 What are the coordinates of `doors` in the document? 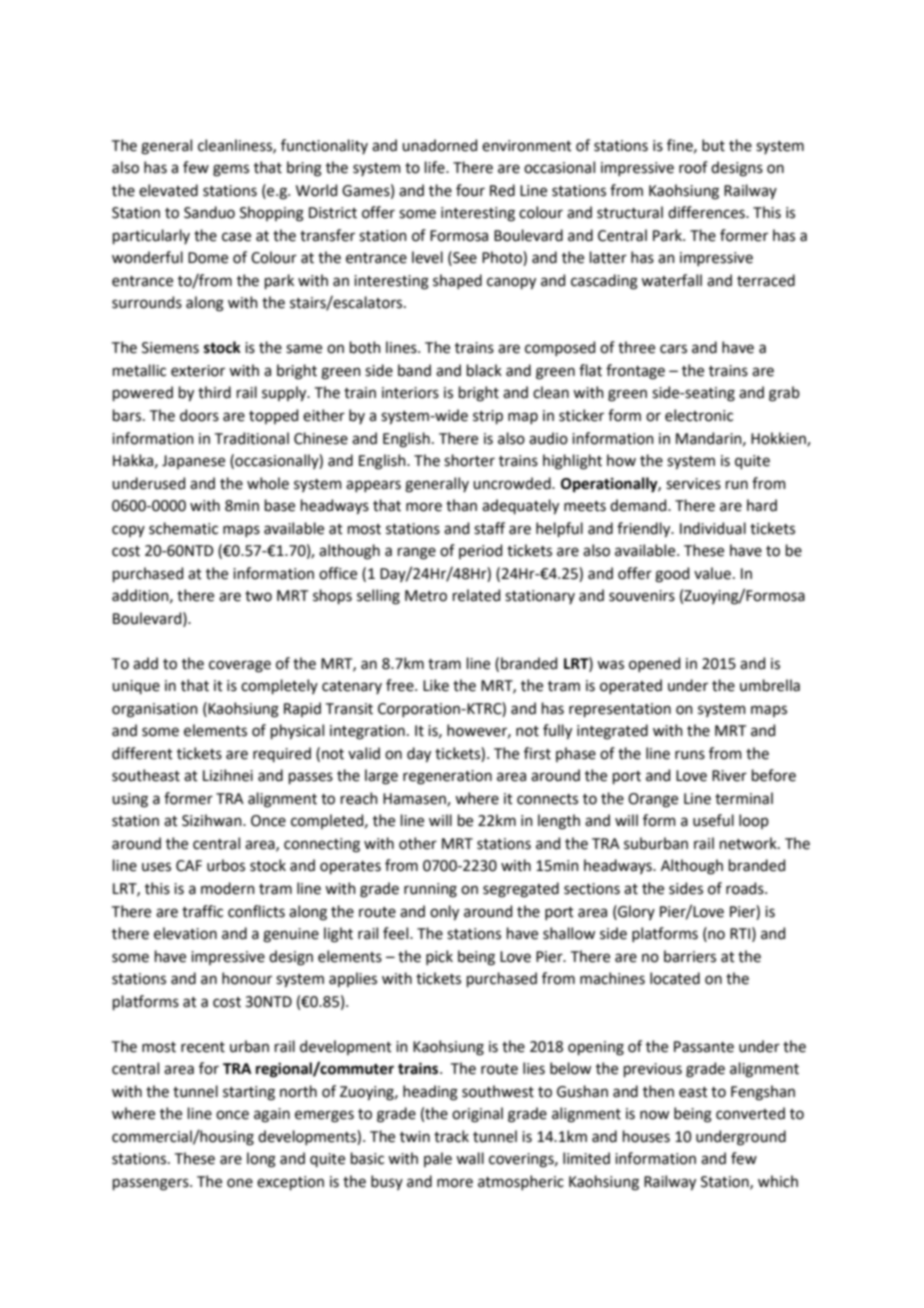 It's located at (199, 415).
